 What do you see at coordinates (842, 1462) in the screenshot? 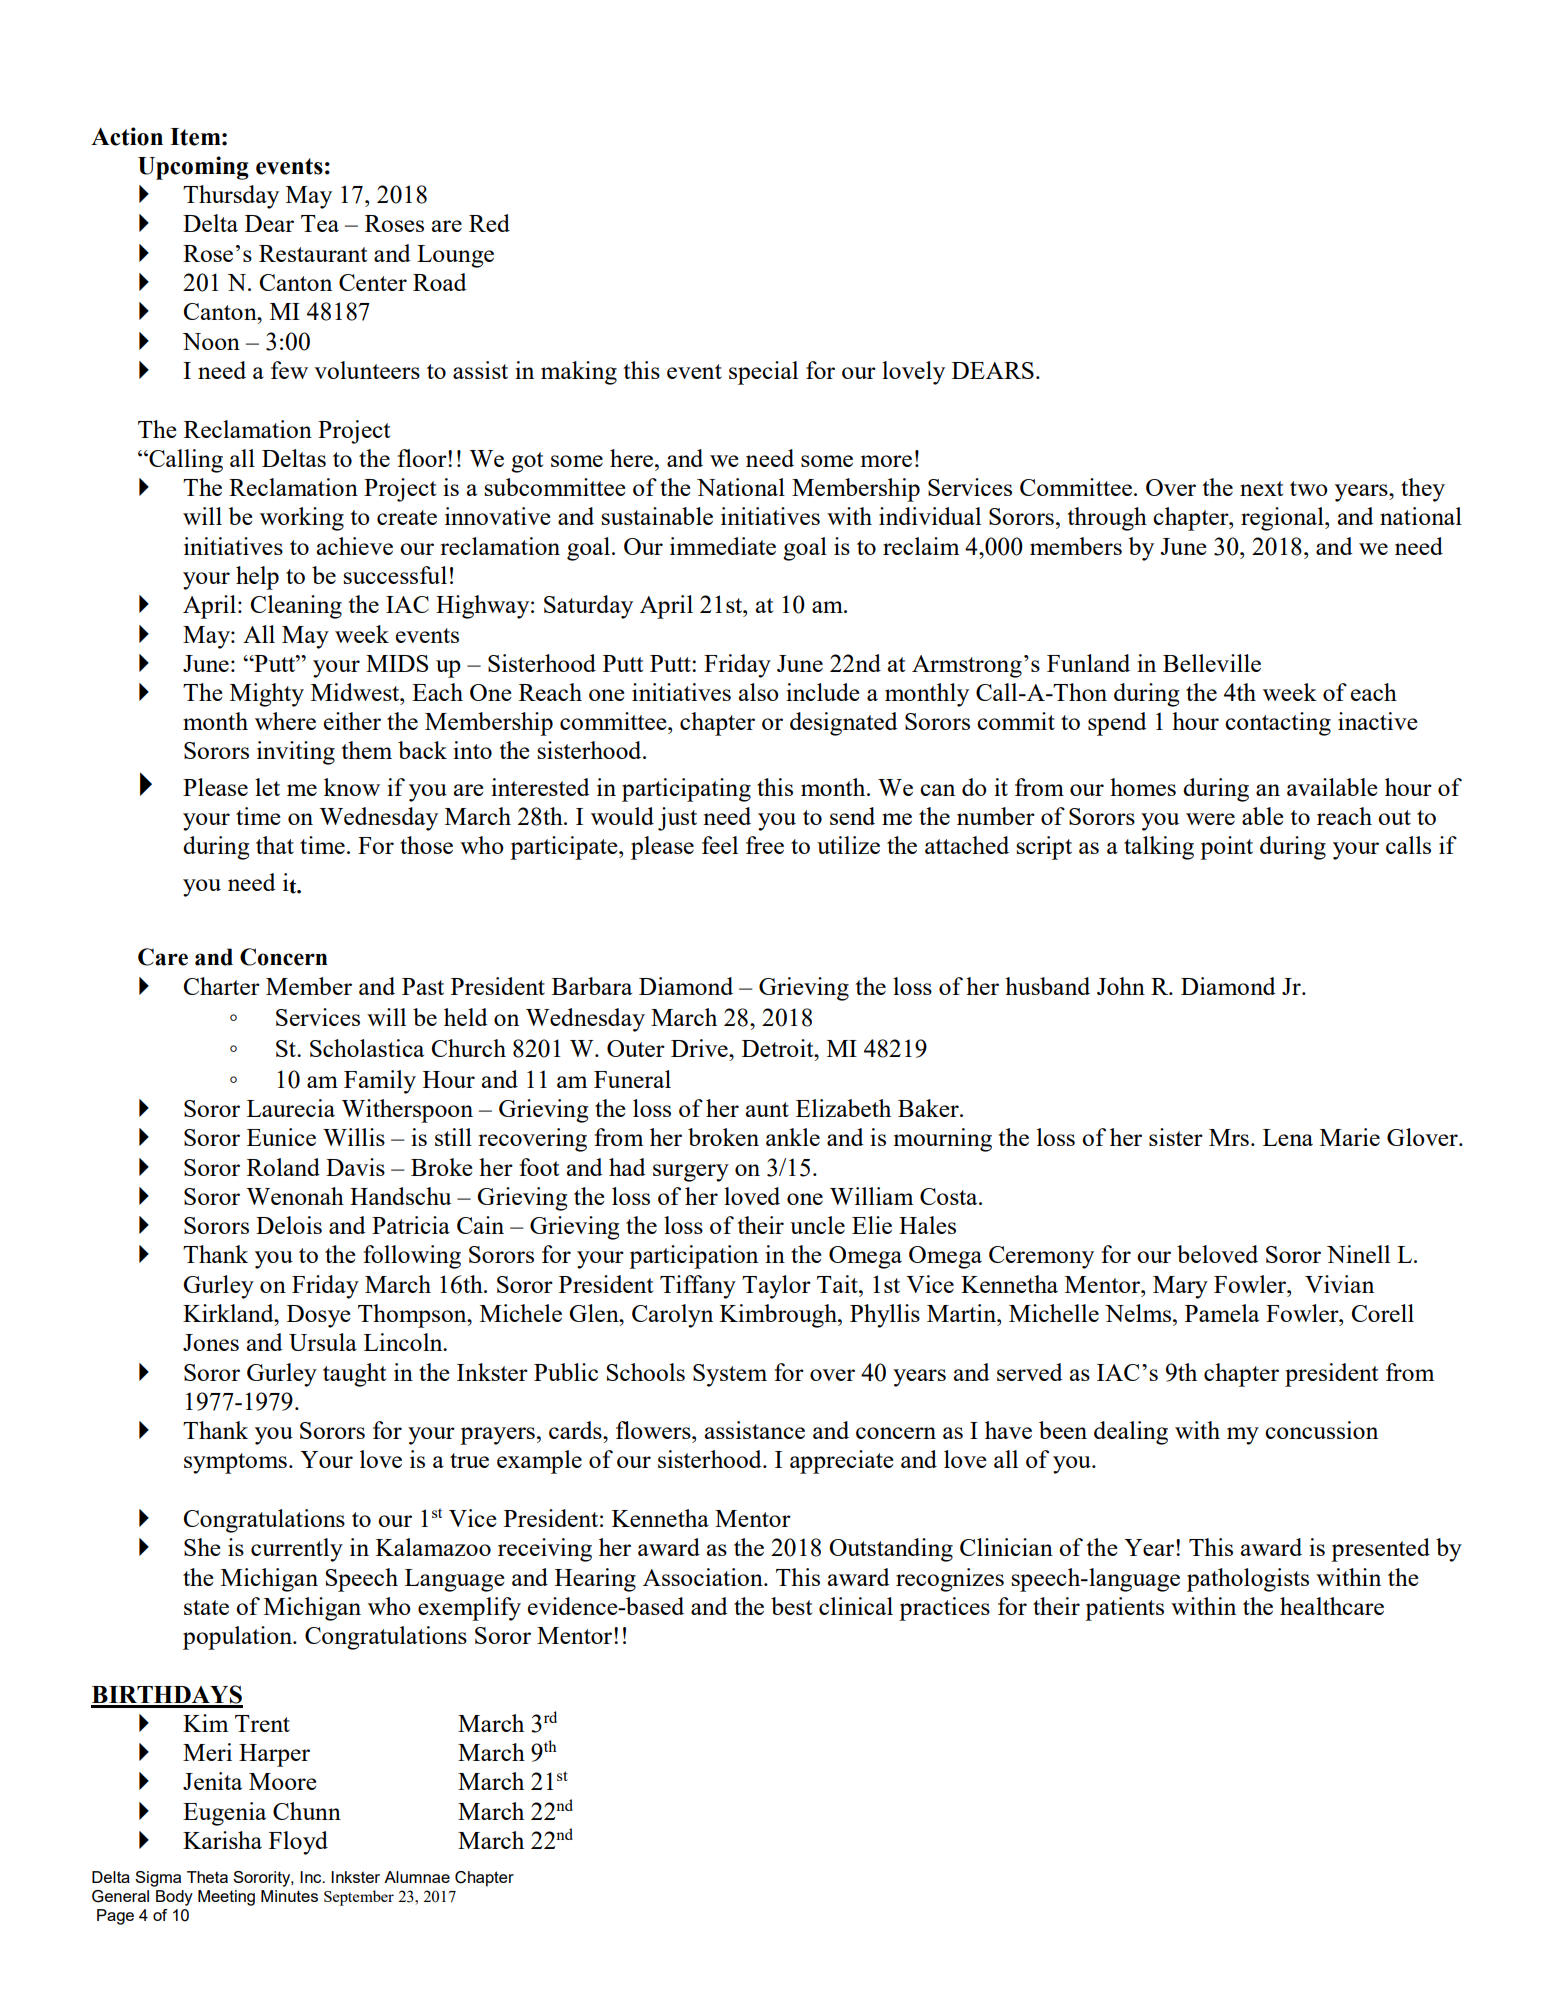
I see `appreciate` at bounding box center [842, 1462].
